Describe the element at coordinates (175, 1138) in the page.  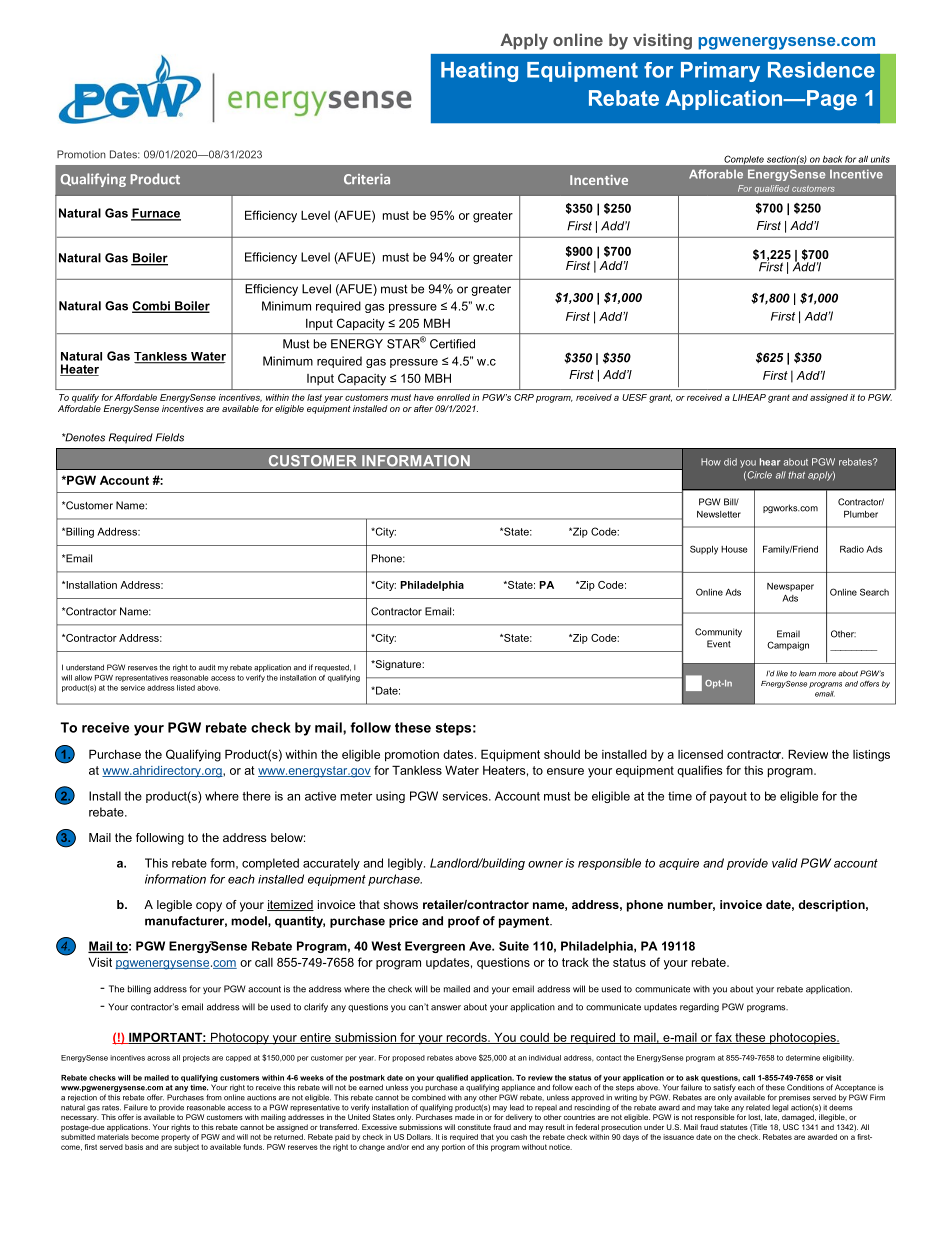
I see `property` at that location.
